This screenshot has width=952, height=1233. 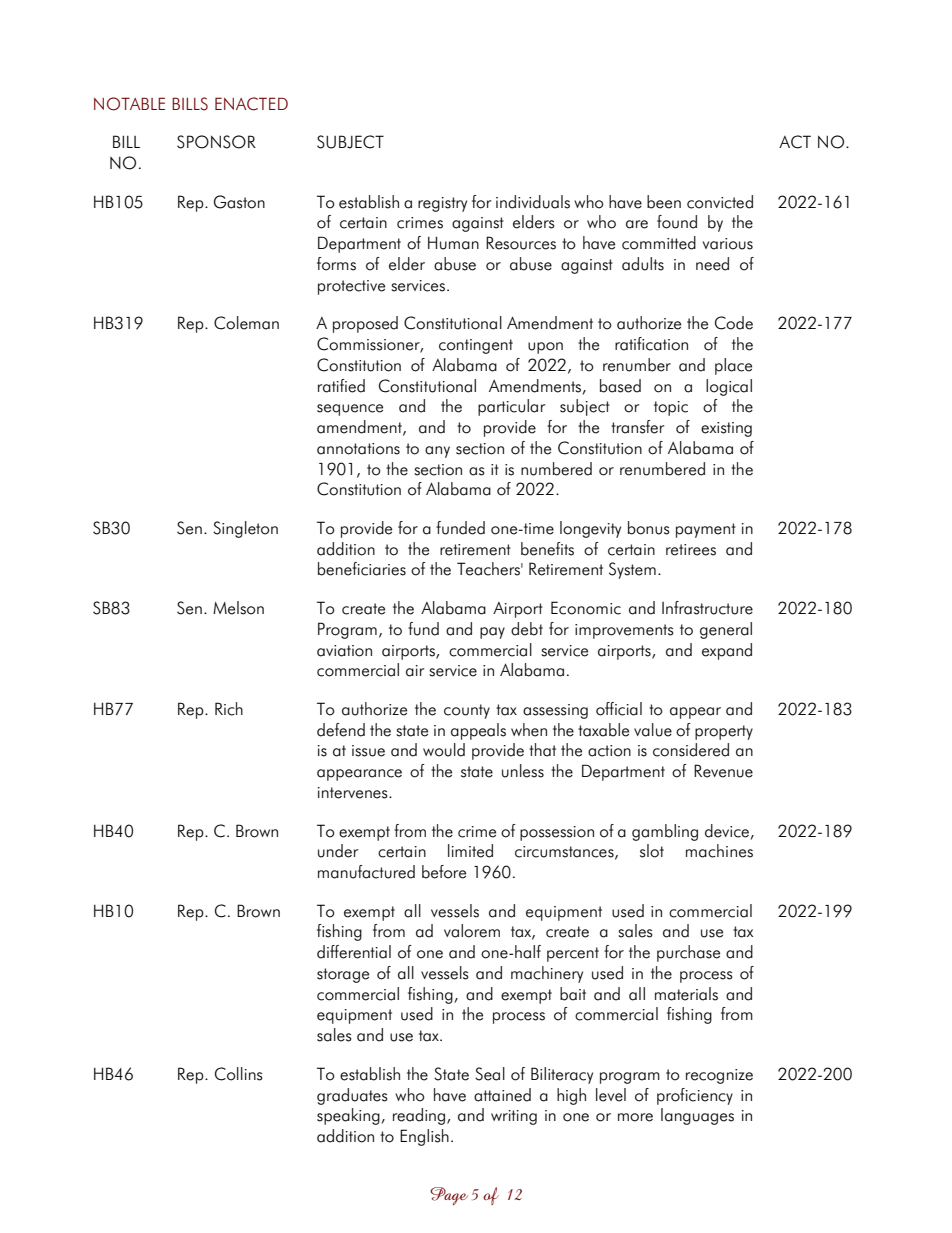 What do you see at coordinates (229, 709) in the screenshot?
I see `Rich` at bounding box center [229, 709].
